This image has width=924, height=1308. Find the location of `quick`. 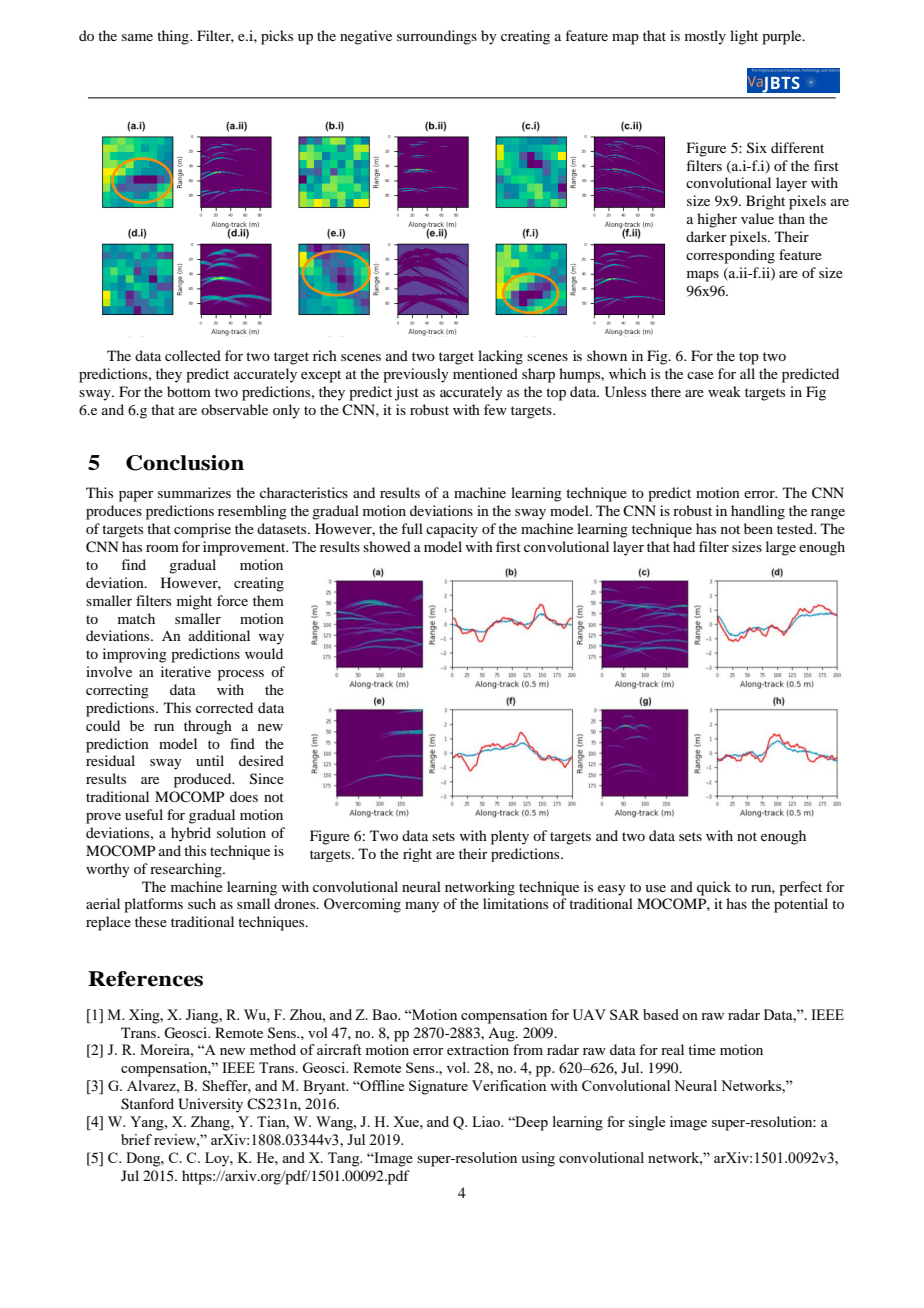

quick is located at coordinates (714, 888).
